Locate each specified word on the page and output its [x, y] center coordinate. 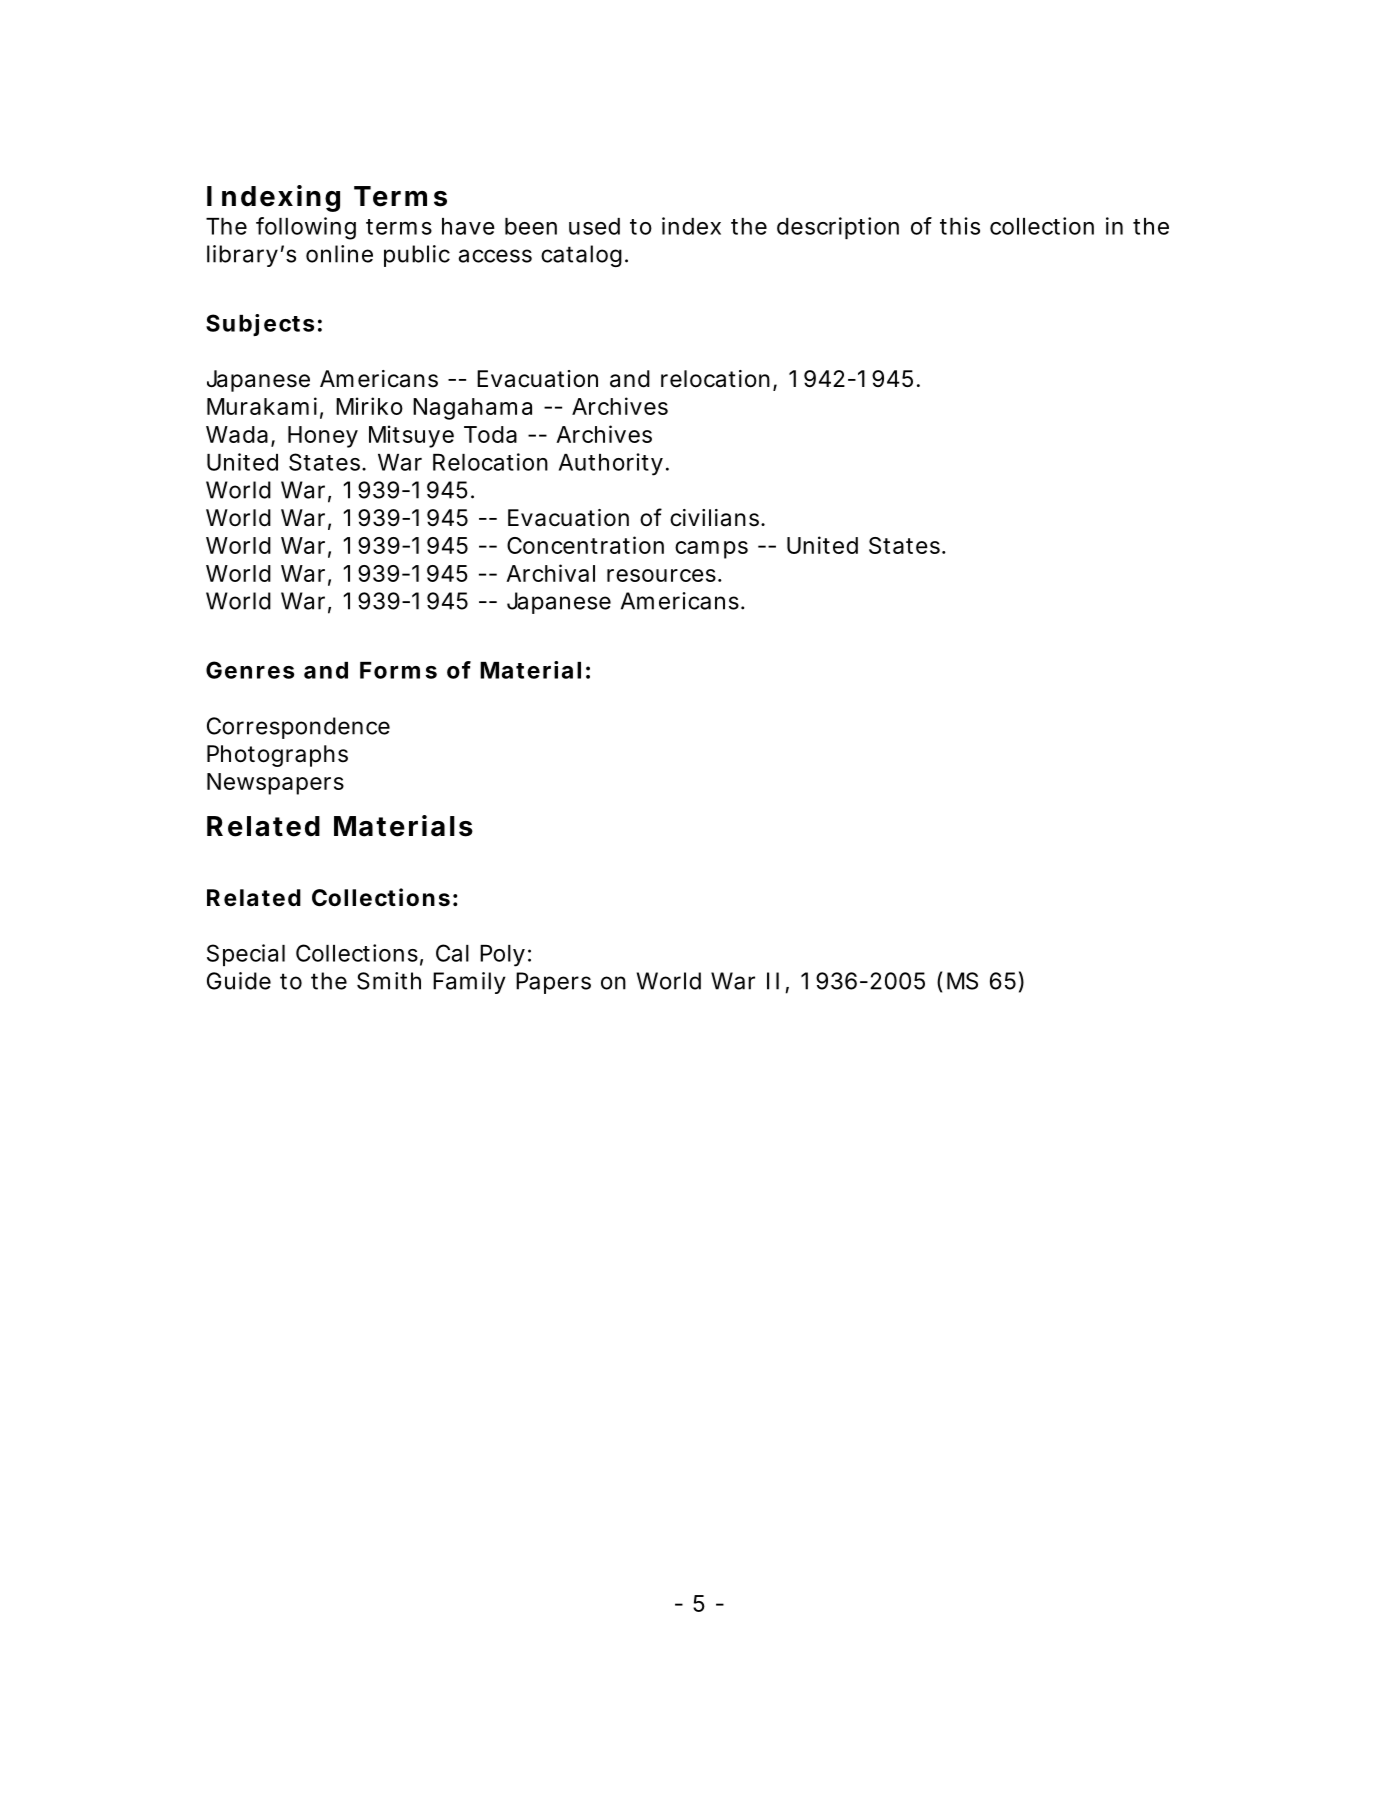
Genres [250, 670]
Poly [502, 956]
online [339, 254]
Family [469, 983]
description [838, 228]
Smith [389, 981]
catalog [581, 256]
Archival [550, 573]
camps [711, 550]
